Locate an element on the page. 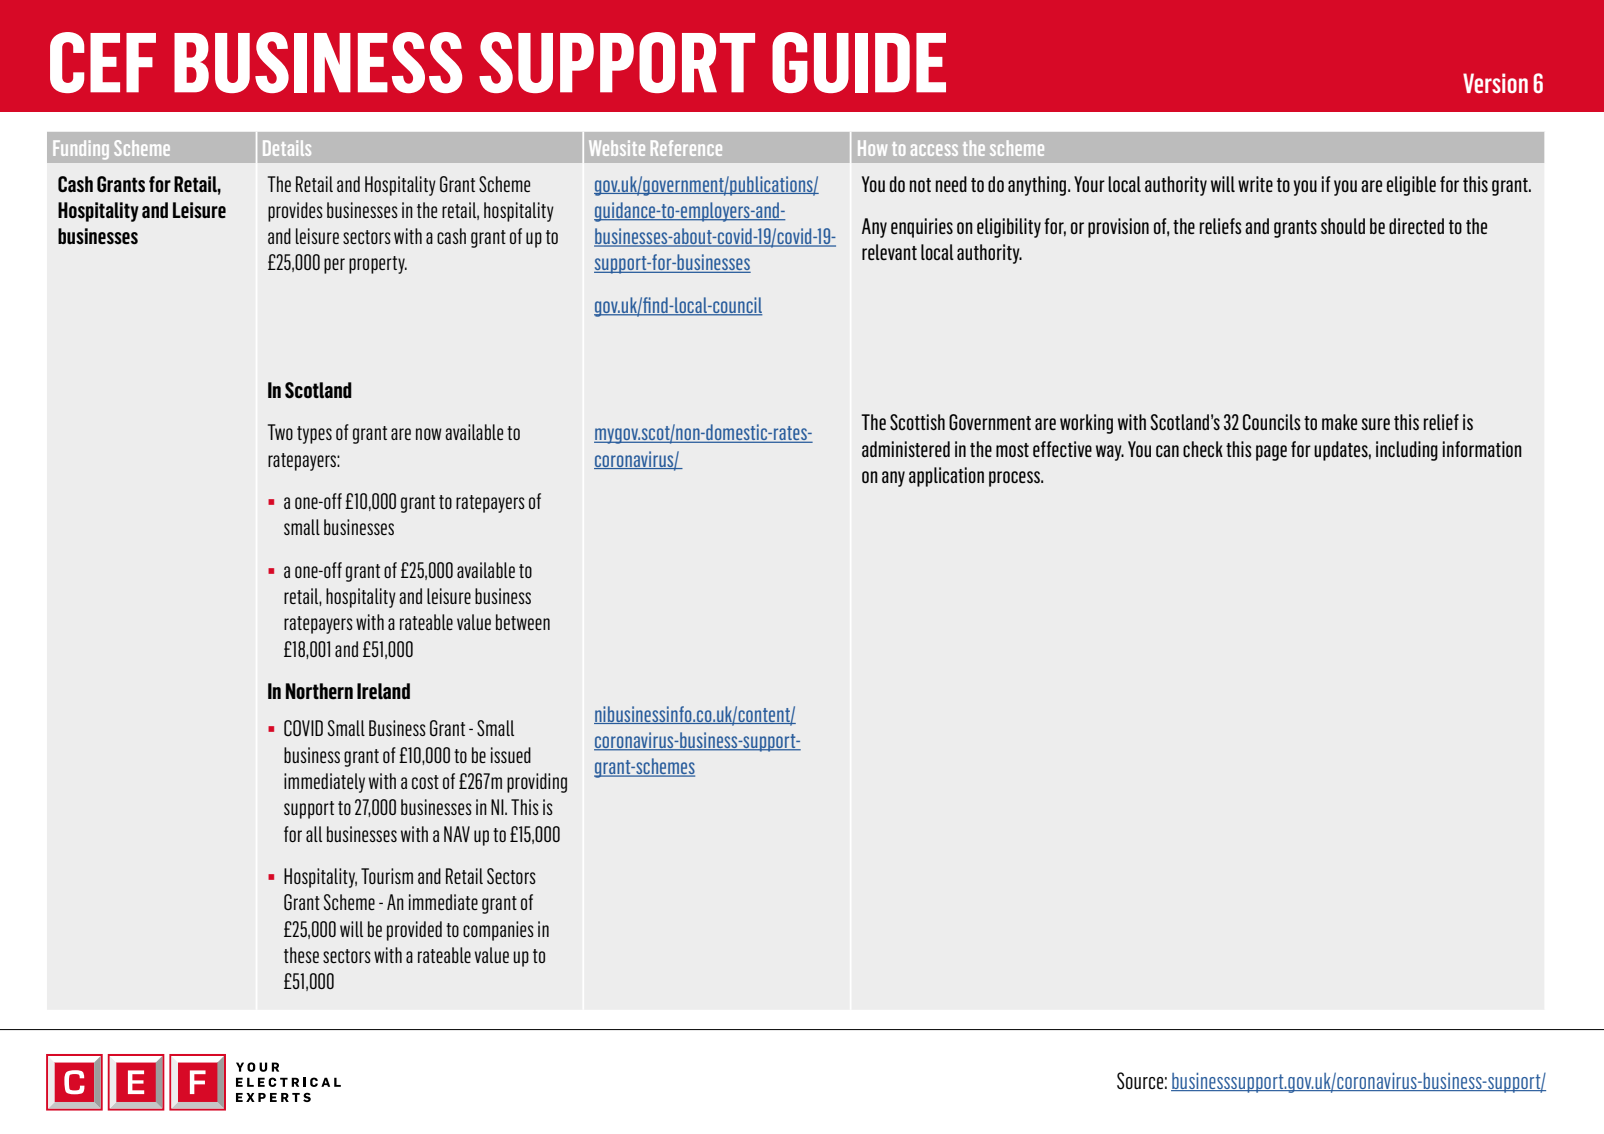 Image resolution: width=1604 pixels, height=1134 pixels. providing is located at coordinates (537, 783).
